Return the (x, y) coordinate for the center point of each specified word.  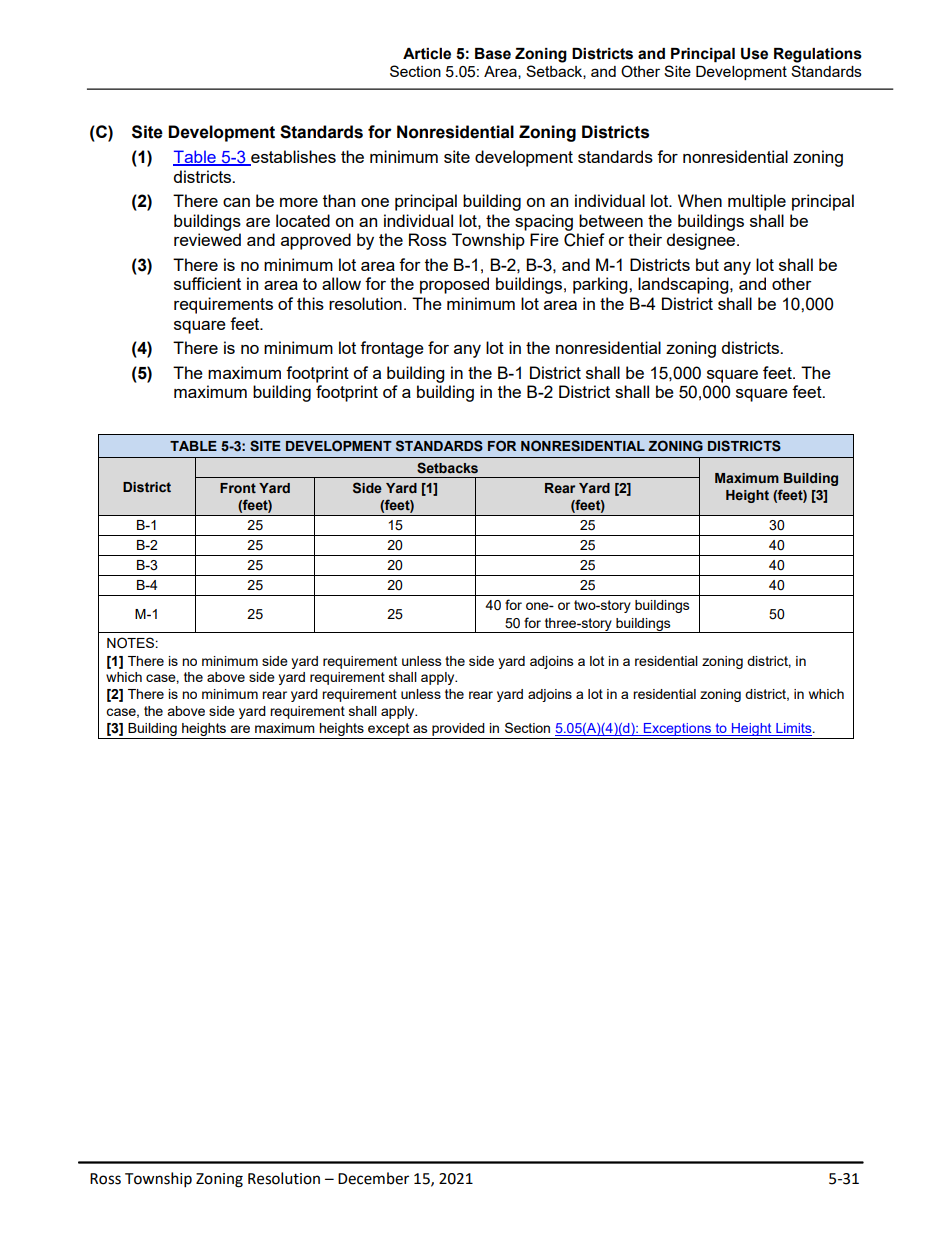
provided (458, 731)
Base (493, 54)
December (373, 1178)
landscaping (684, 285)
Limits (794, 729)
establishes (292, 158)
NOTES (130, 643)
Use (754, 54)
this (310, 303)
